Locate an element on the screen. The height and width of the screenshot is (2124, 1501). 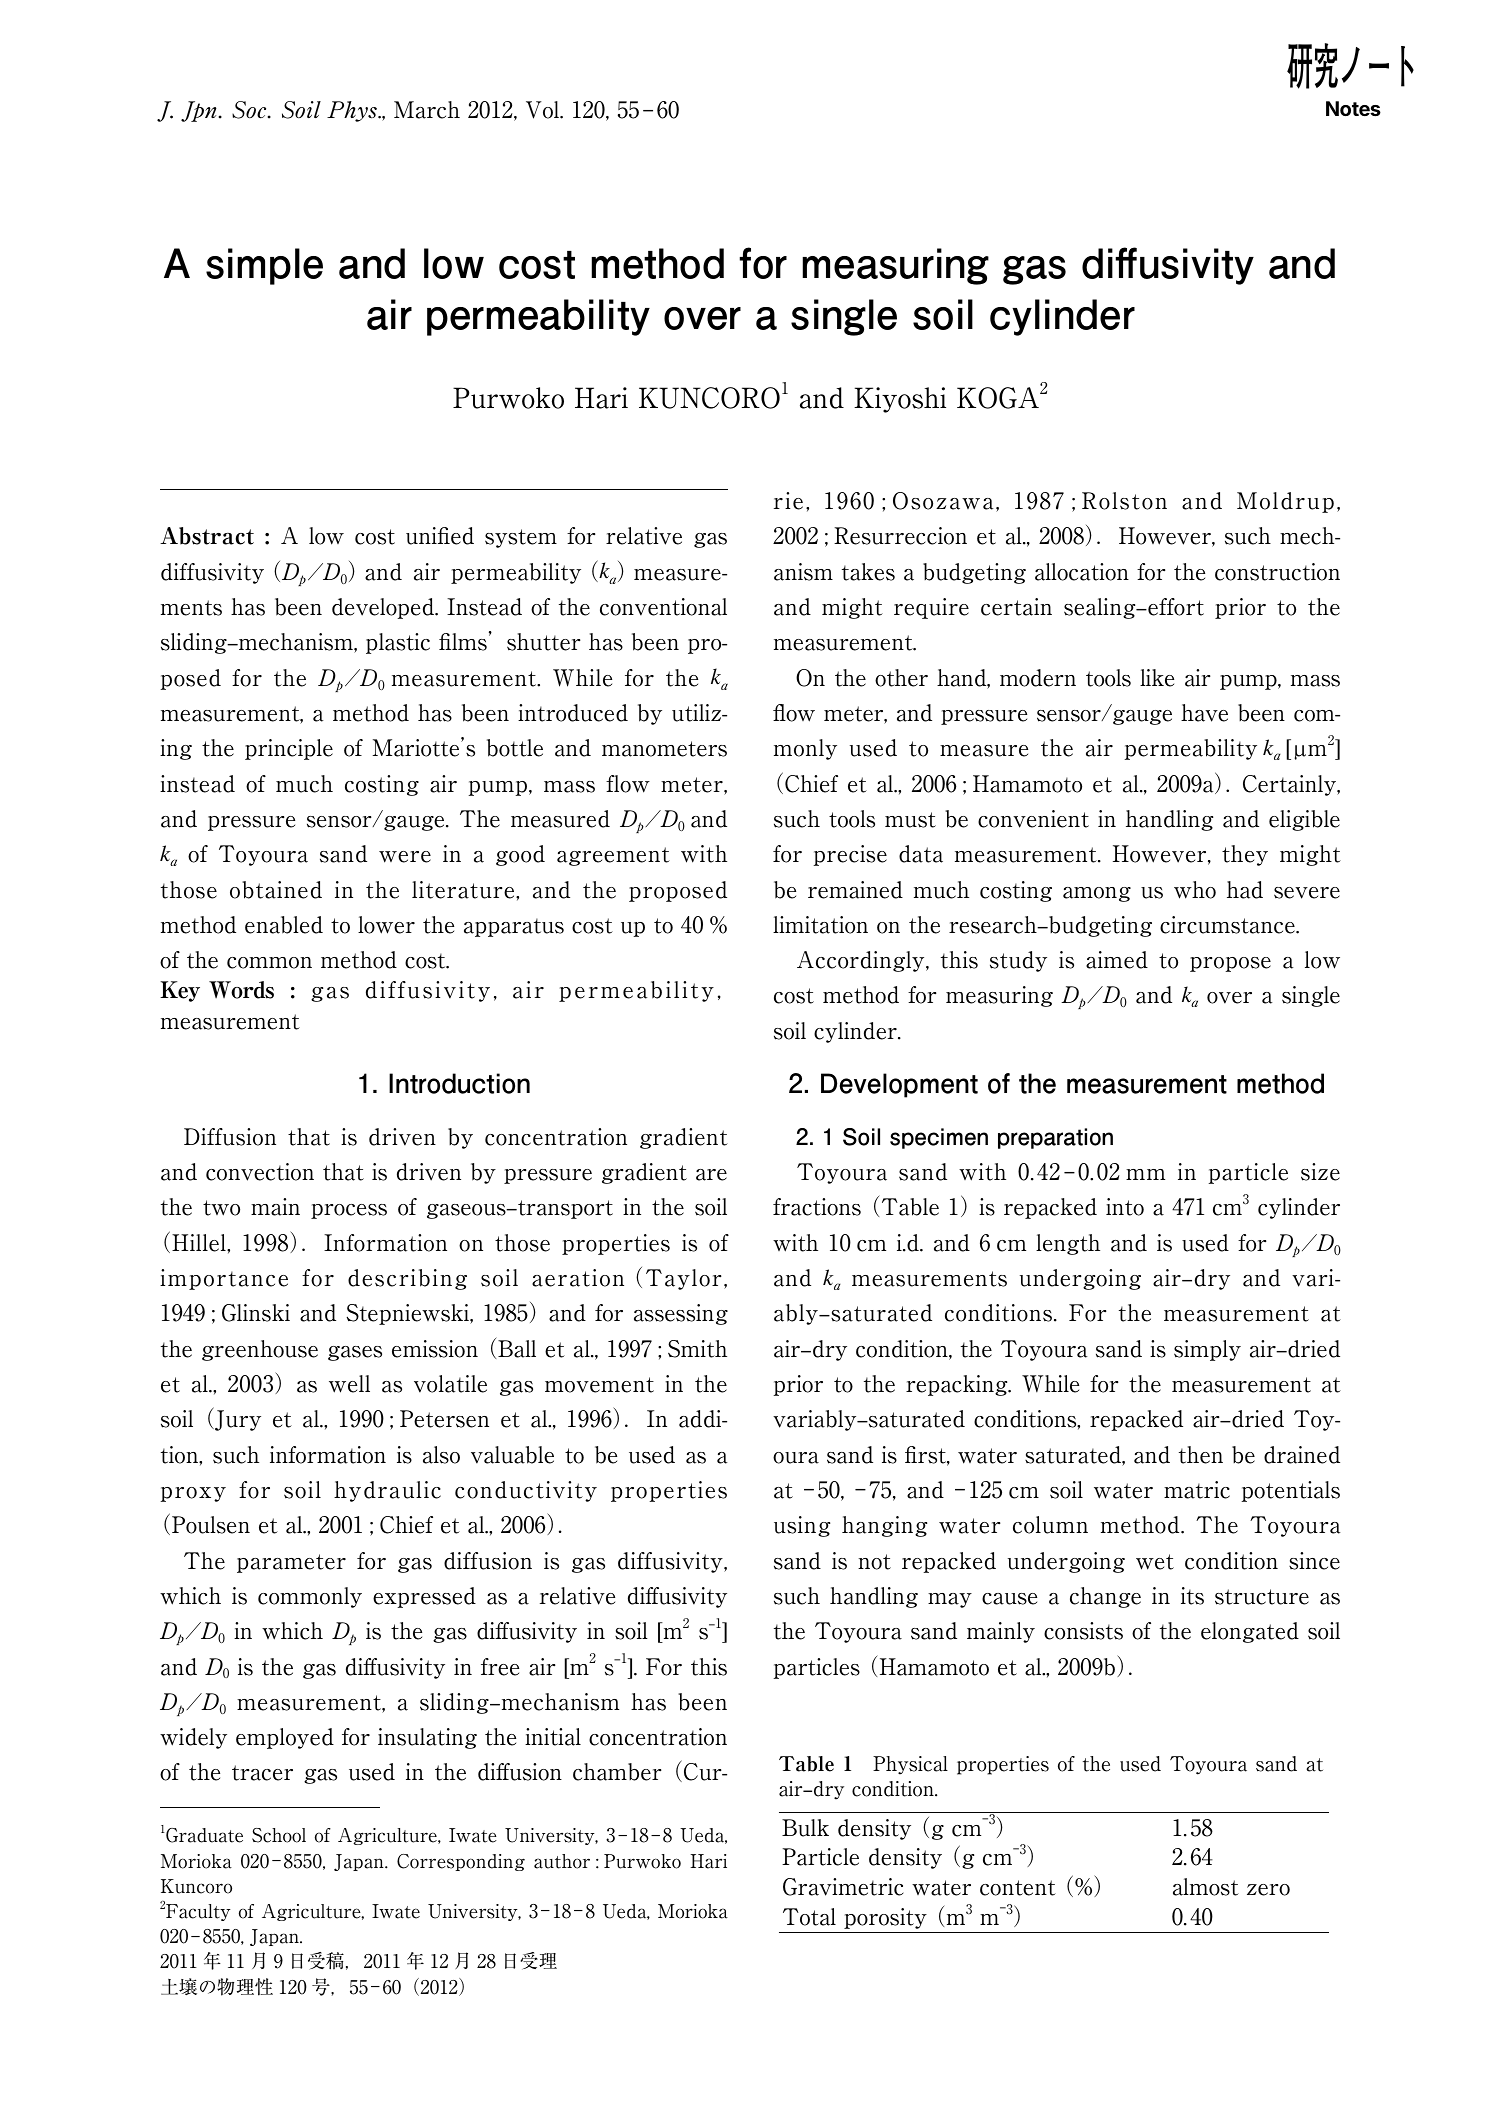
Accordingly is located at coordinates (862, 961).
